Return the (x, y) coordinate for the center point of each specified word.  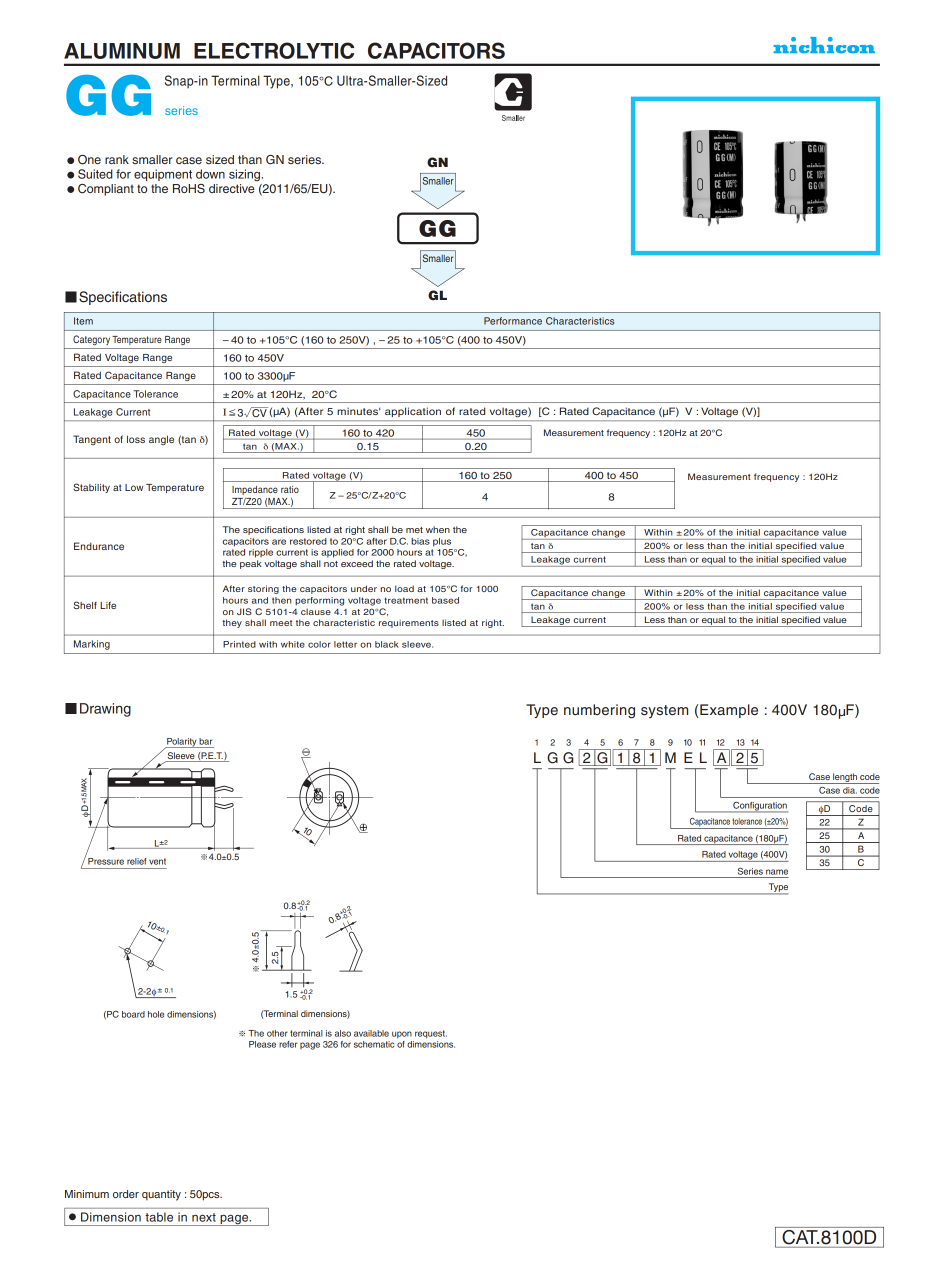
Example (729, 711)
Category (91, 340)
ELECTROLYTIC (274, 50)
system (664, 711)
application (413, 412)
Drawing (105, 710)
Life (108, 605)
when (438, 529)
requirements (409, 623)
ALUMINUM (122, 51)
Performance (513, 321)
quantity (161, 1195)
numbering (599, 711)
